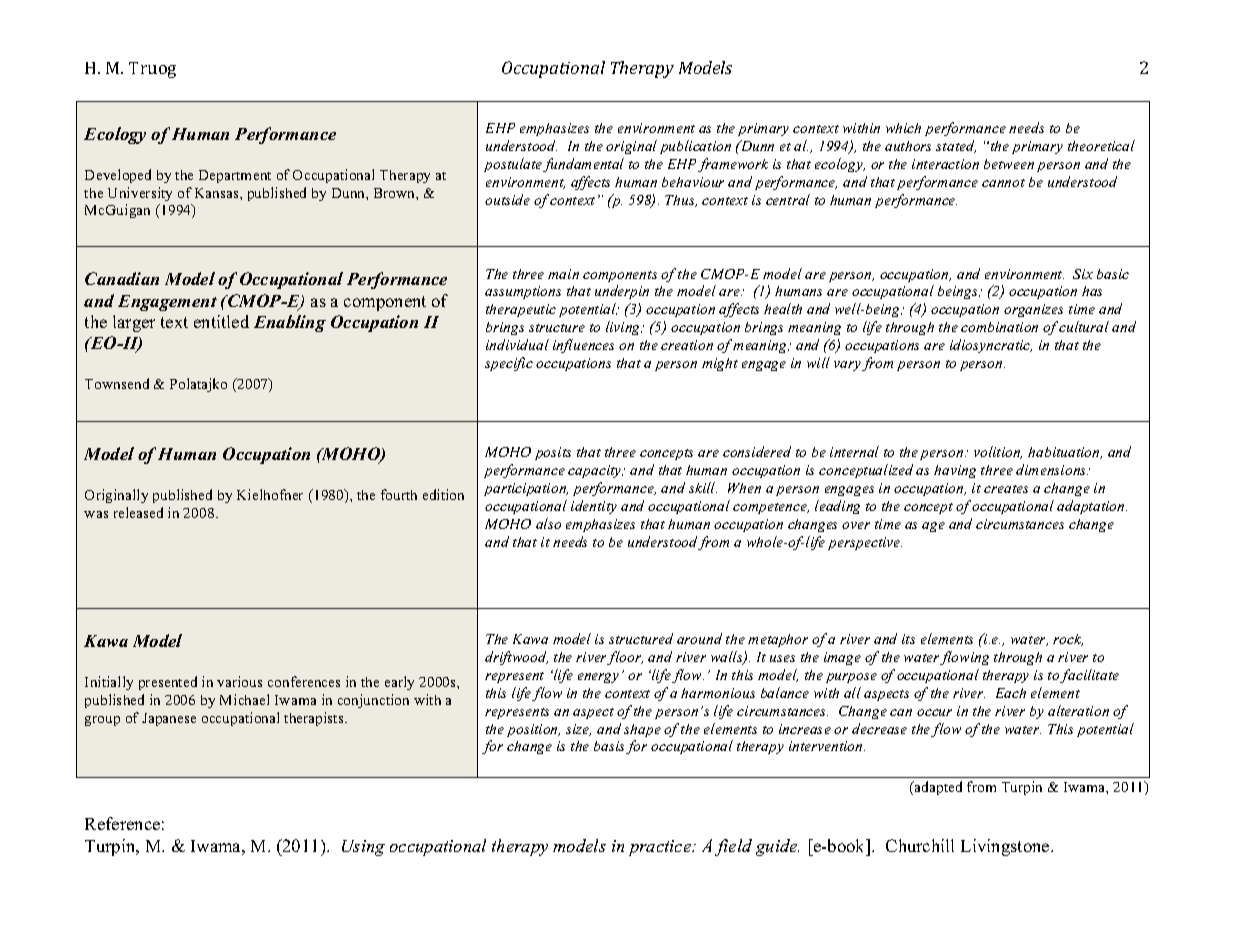 This image has width=1233, height=952. What do you see at coordinates (138, 512) in the image?
I see `released` at bounding box center [138, 512].
